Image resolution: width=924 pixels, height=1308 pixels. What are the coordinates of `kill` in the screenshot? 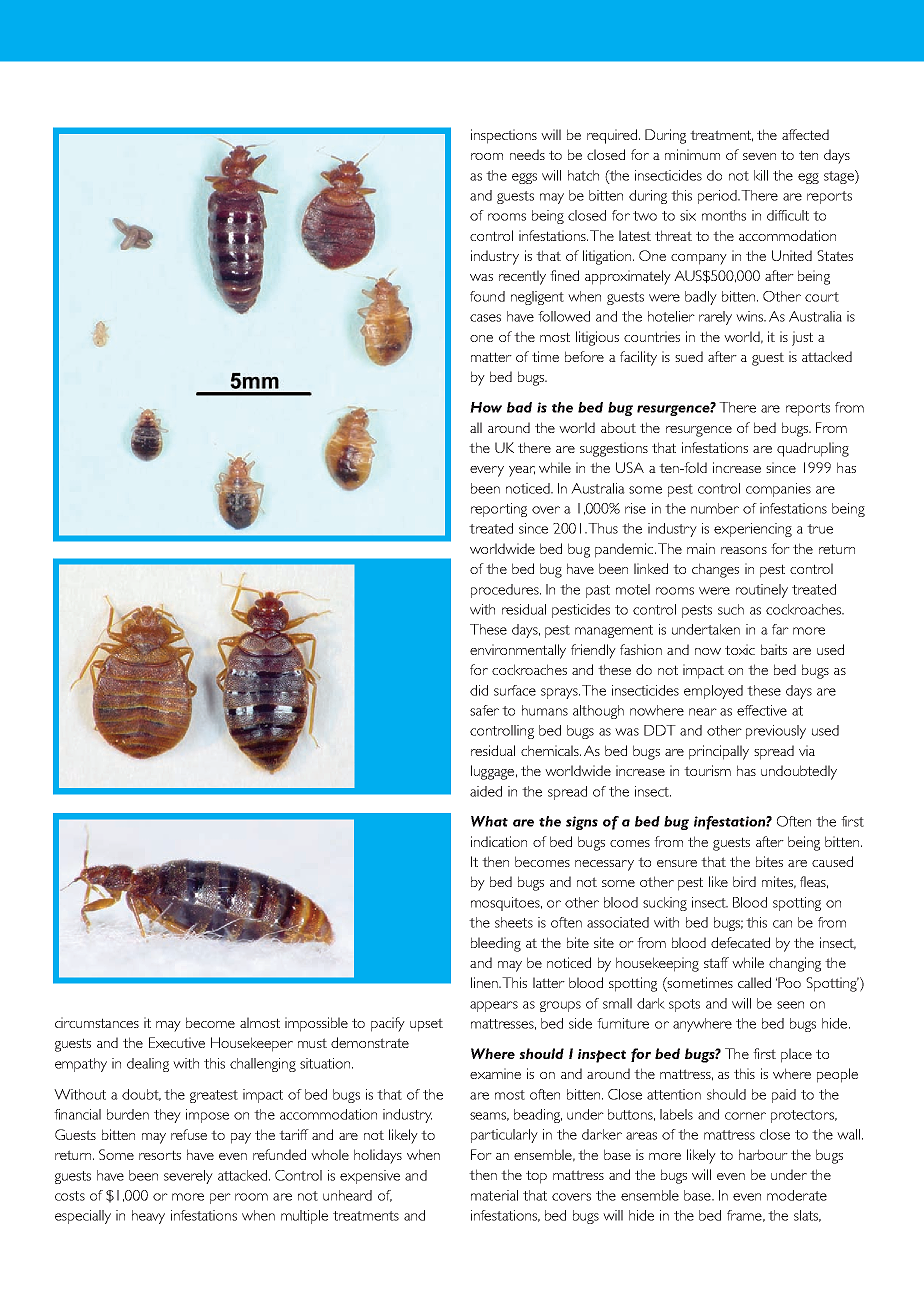 It's located at (761, 175).
